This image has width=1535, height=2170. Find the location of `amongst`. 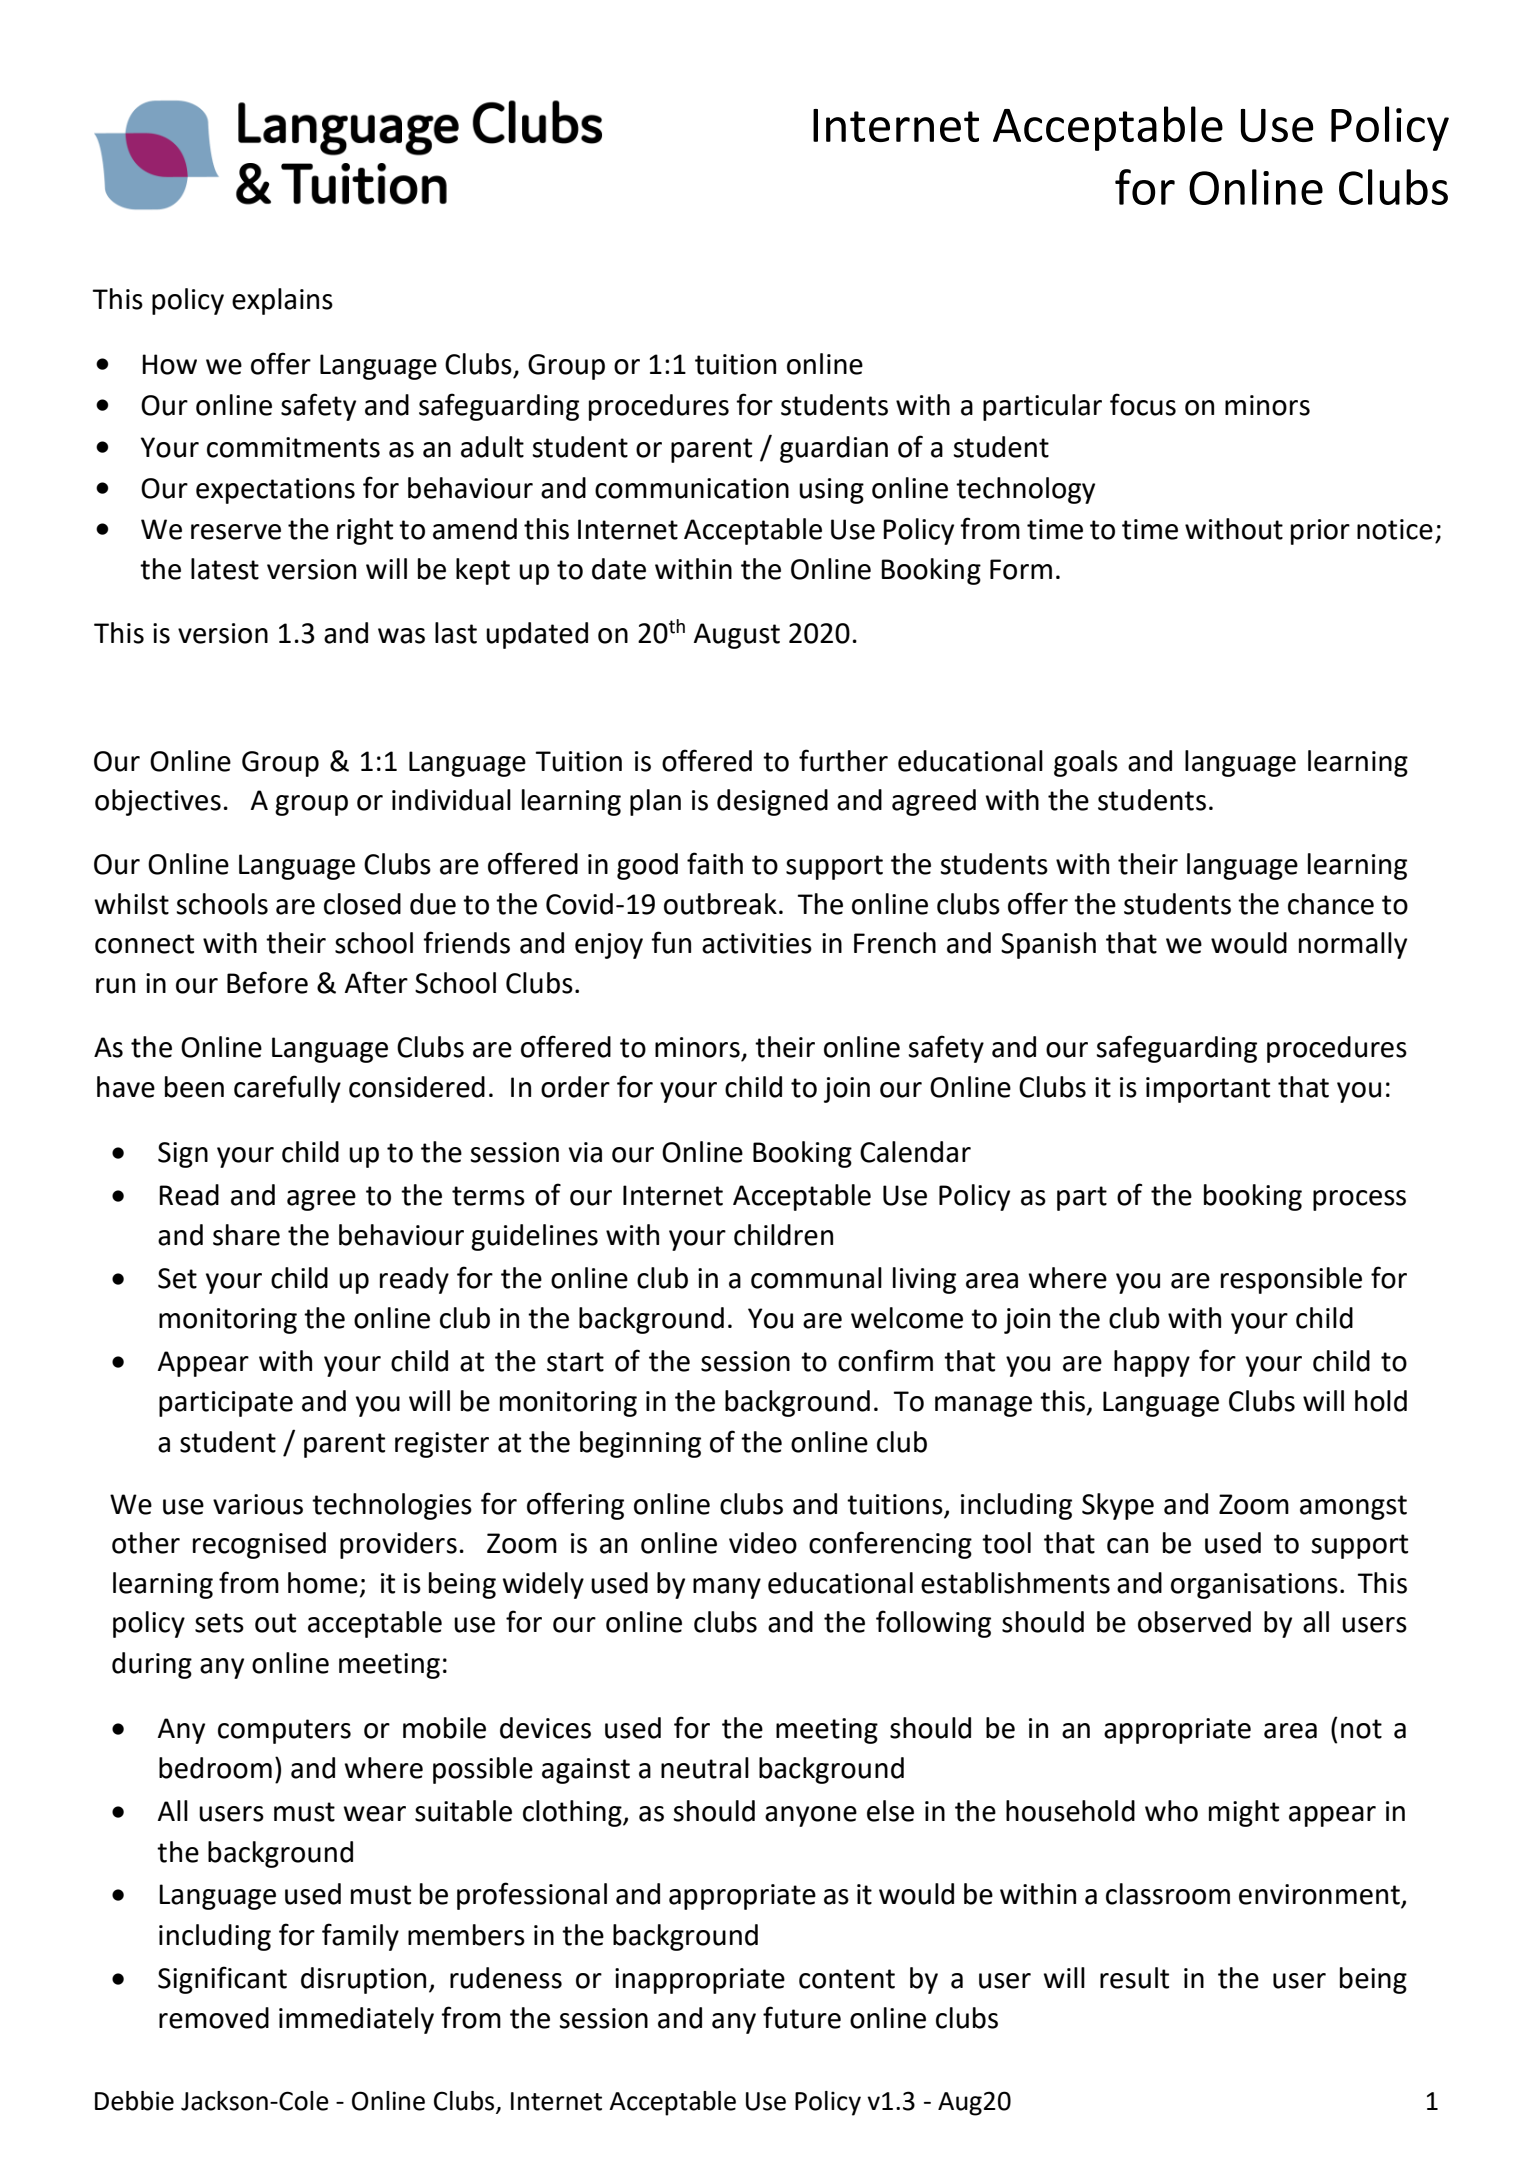

amongst is located at coordinates (1353, 1507).
